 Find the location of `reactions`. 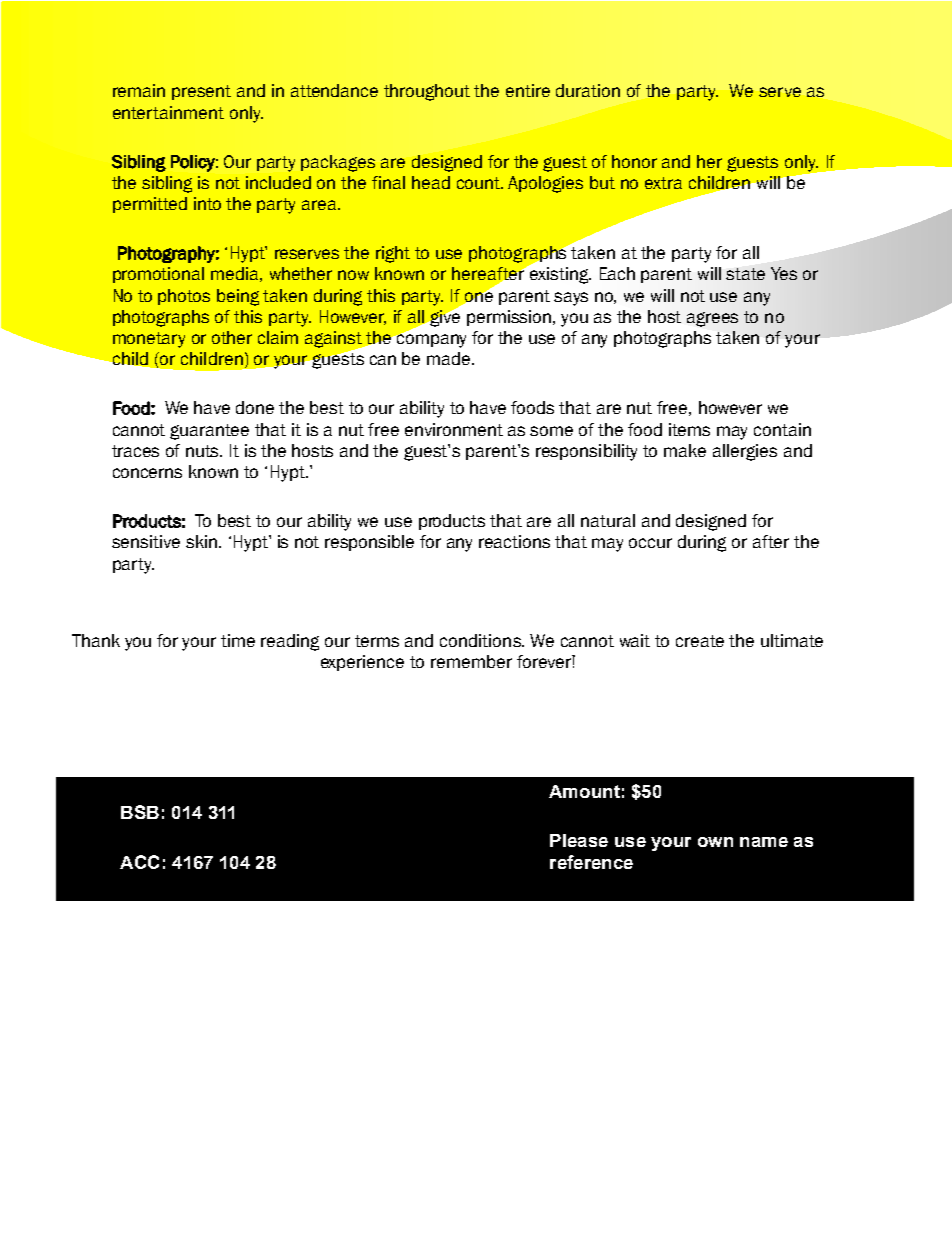

reactions is located at coordinates (514, 541).
